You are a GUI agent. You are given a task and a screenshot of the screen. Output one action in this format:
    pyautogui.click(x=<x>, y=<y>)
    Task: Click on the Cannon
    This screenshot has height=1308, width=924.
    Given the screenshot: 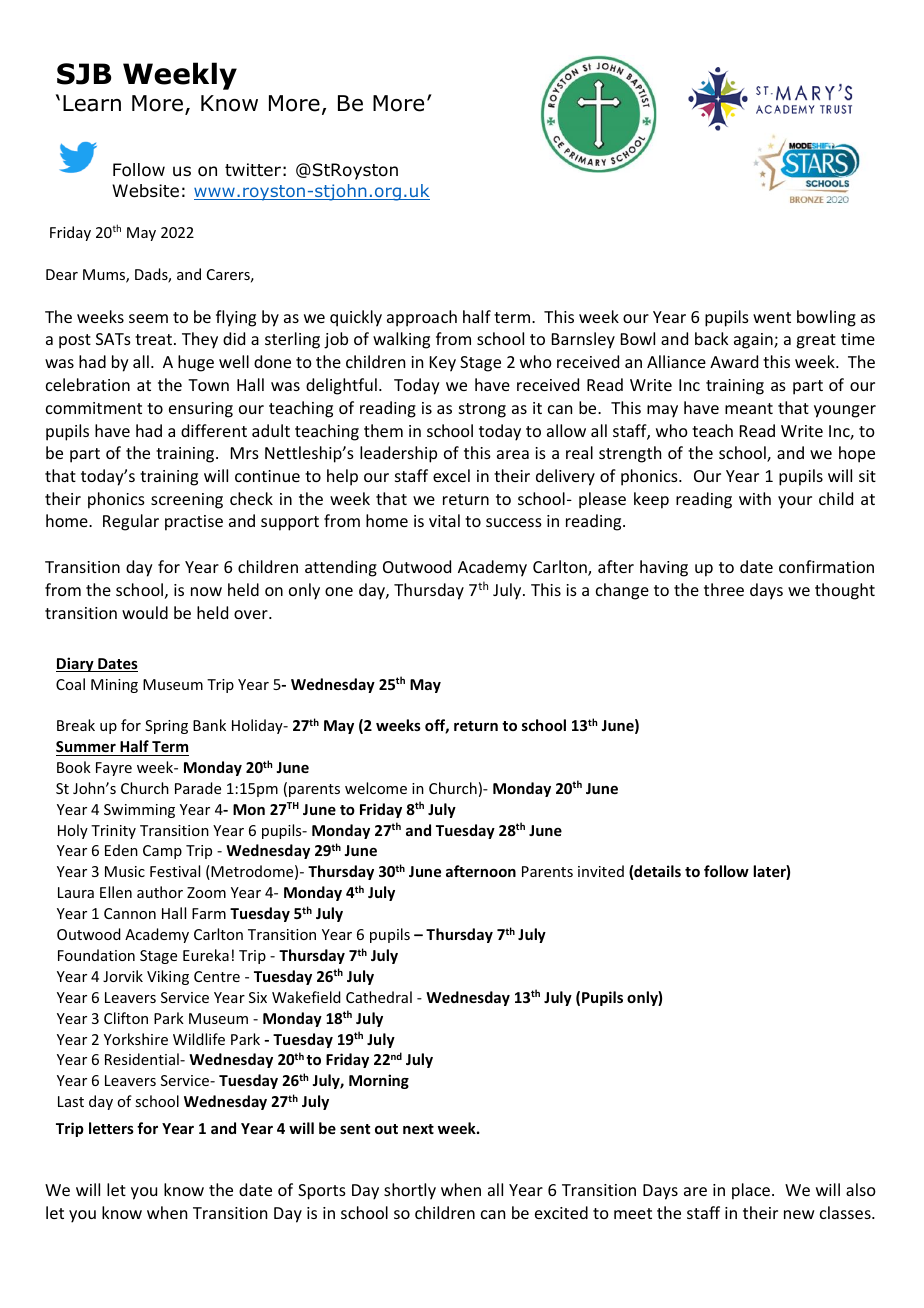 What is the action you would take?
    pyautogui.click(x=130, y=913)
